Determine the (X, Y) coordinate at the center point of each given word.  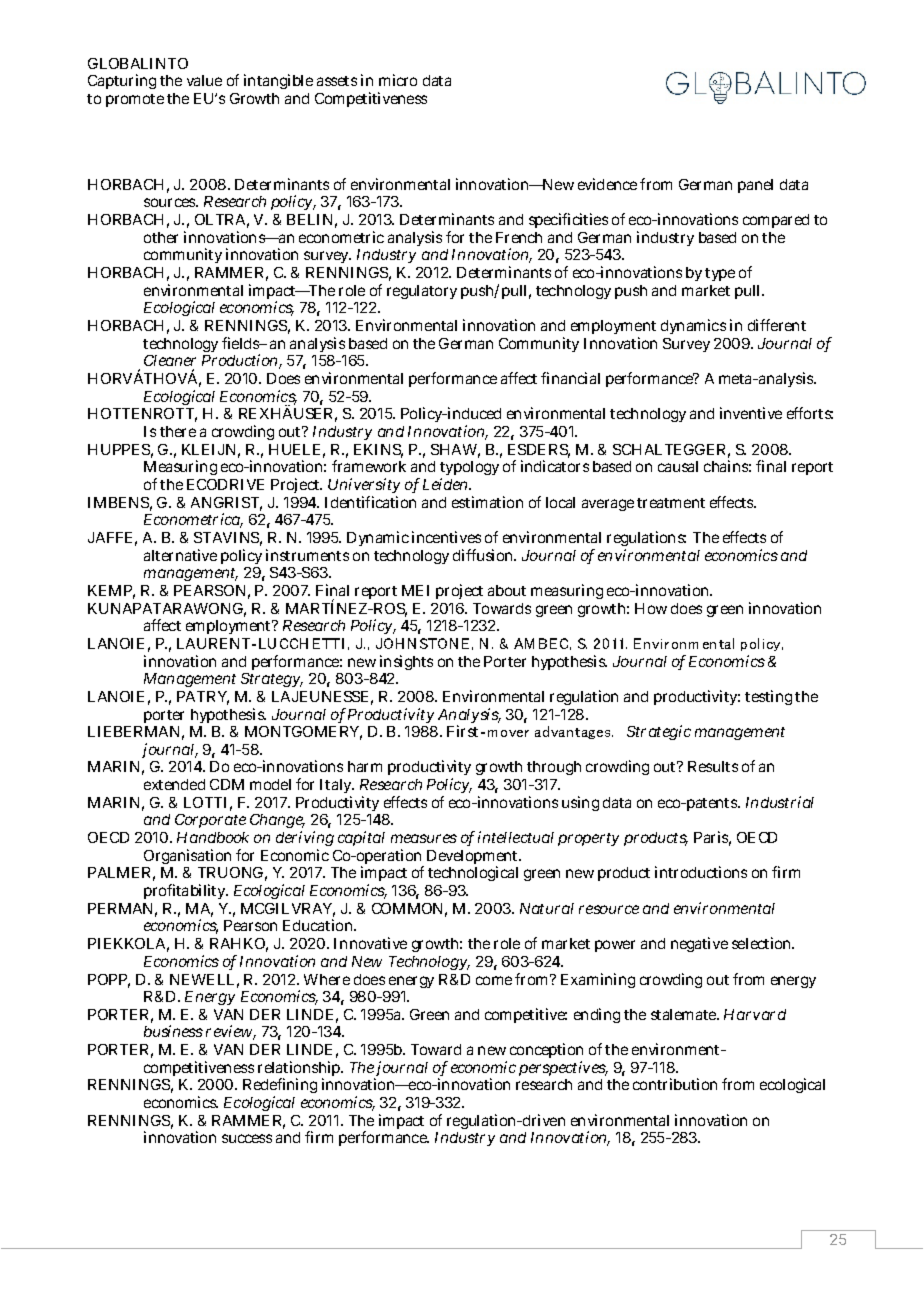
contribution (675, 1084)
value (204, 80)
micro (398, 80)
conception (546, 1052)
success (247, 1138)
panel (755, 186)
